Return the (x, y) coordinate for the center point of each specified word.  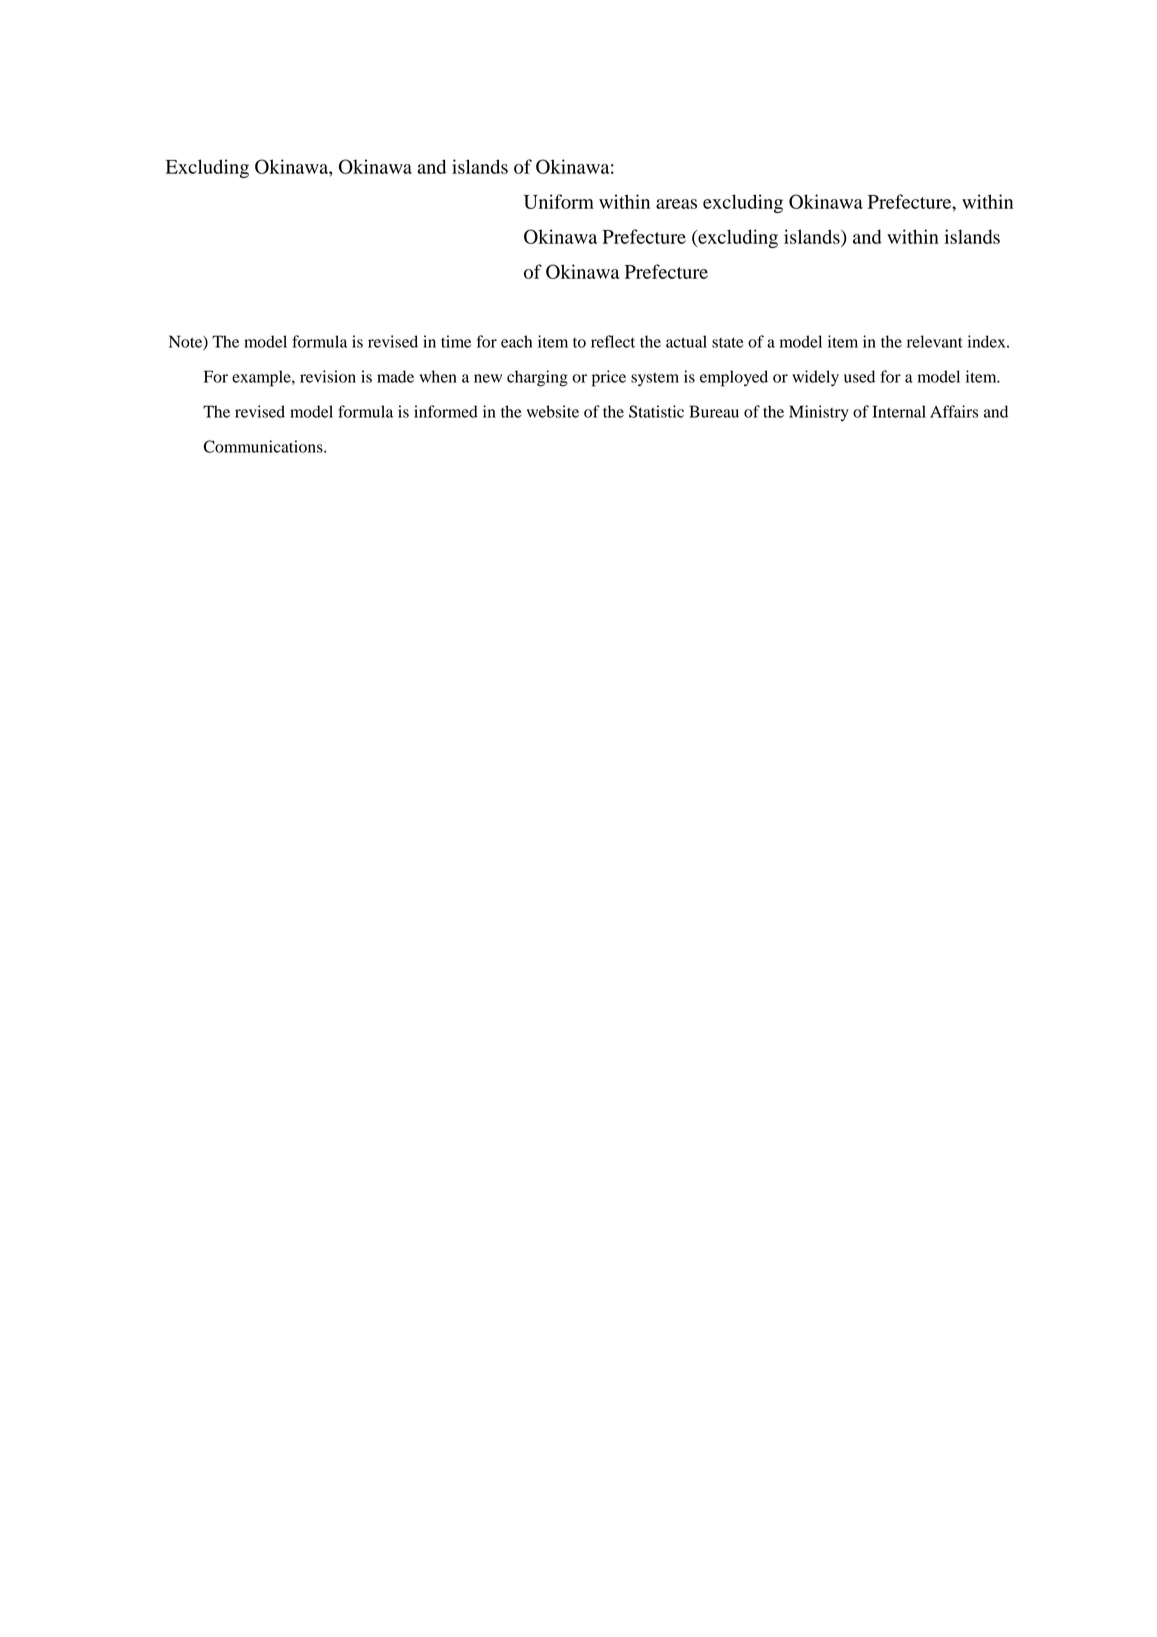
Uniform (559, 201)
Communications (264, 446)
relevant (935, 341)
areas (676, 204)
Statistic (656, 411)
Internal (899, 411)
